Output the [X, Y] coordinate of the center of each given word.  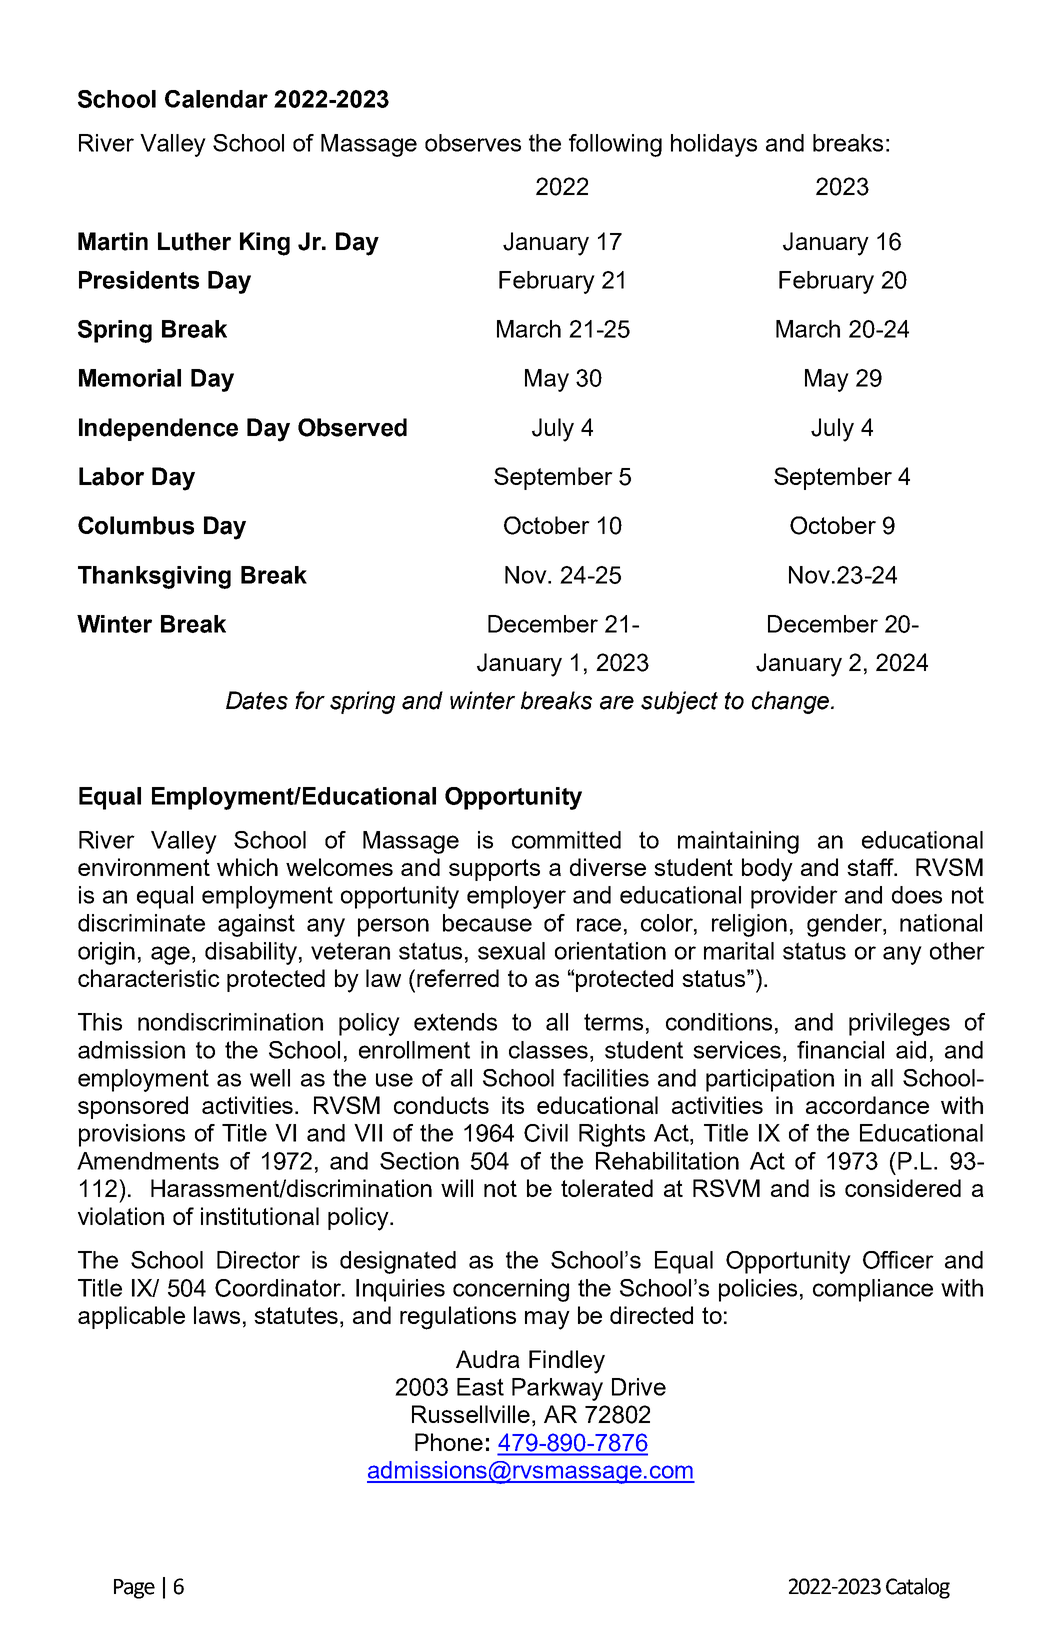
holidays [714, 145]
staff [872, 867]
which [247, 867]
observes [473, 143]
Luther [194, 241]
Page [134, 1589]
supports [494, 870]
